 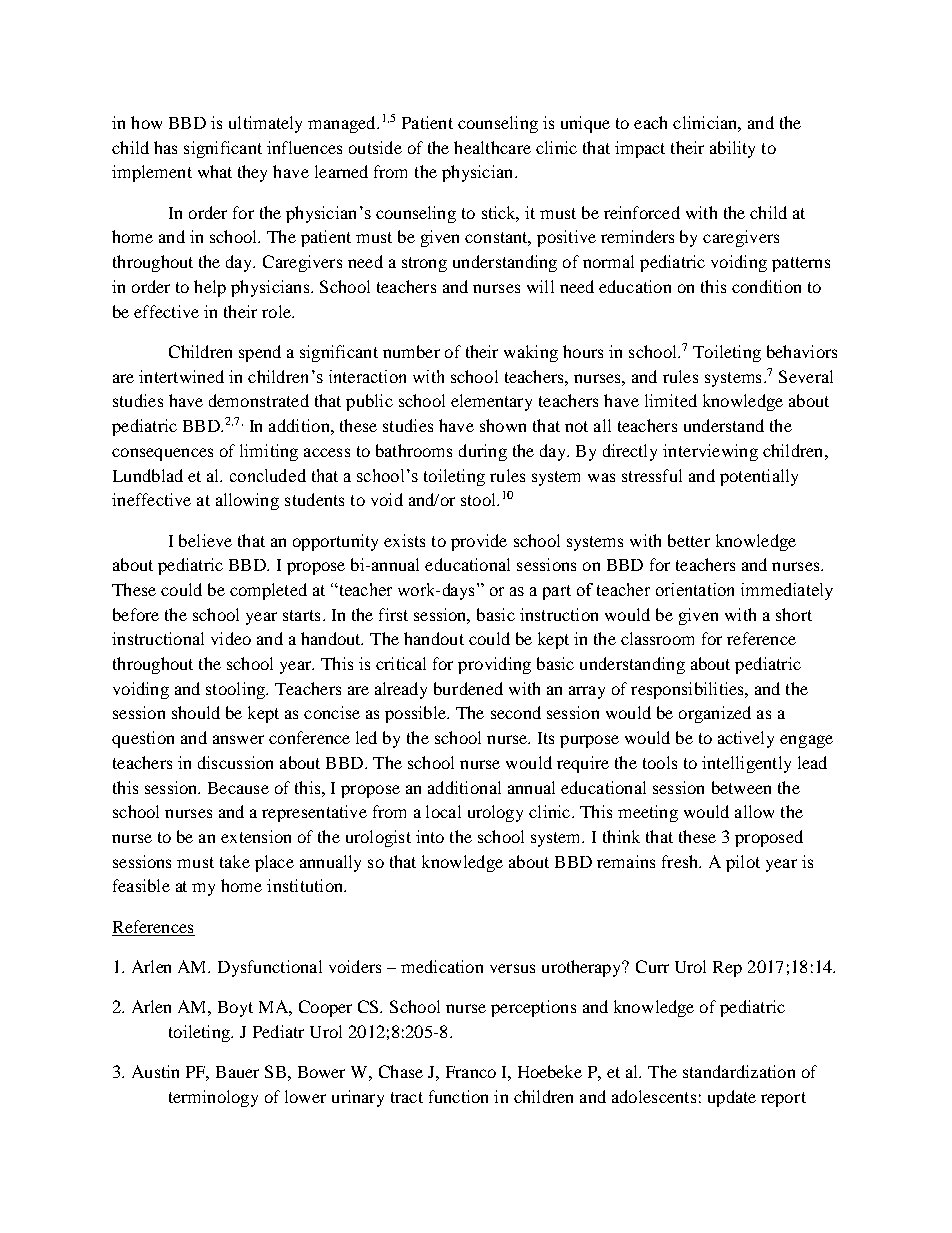 What do you see at coordinates (471, 1072) in the page?
I see `Franco` at bounding box center [471, 1072].
